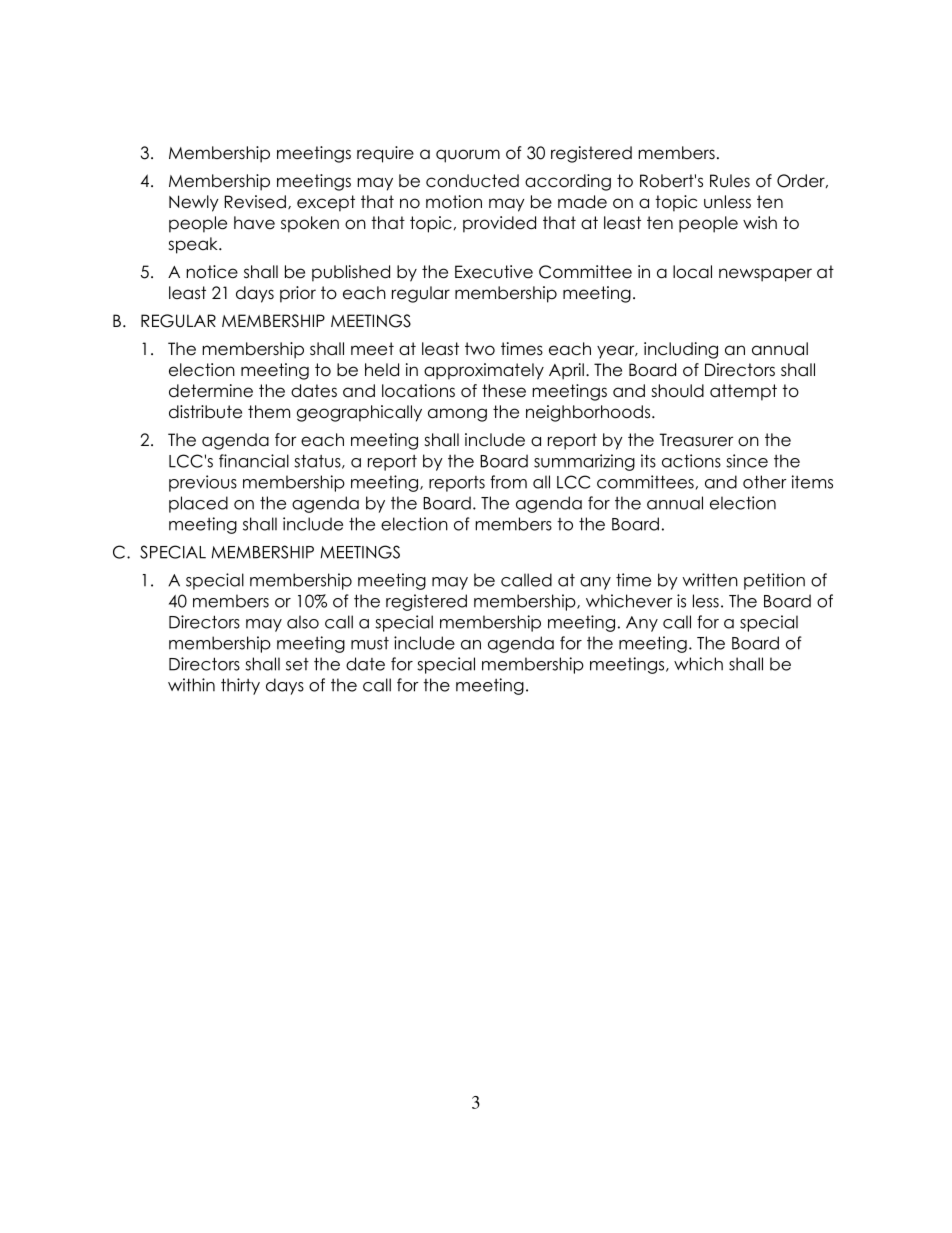 The height and width of the screenshot is (1233, 952). I want to click on among, so click(457, 415).
